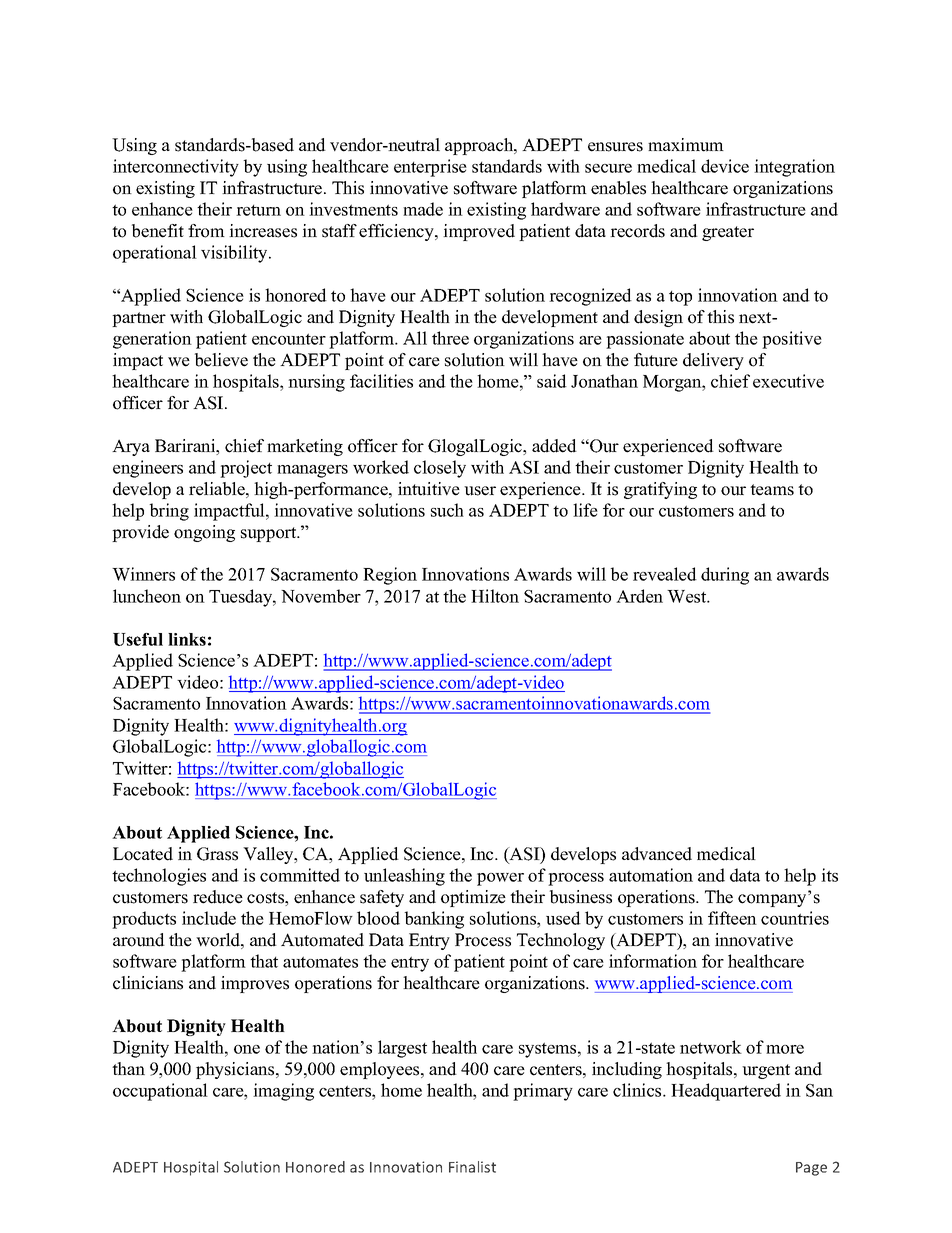 This screenshot has height=1233, width=952. Describe the element at coordinates (713, 361) in the screenshot. I see `delivery` at that location.
